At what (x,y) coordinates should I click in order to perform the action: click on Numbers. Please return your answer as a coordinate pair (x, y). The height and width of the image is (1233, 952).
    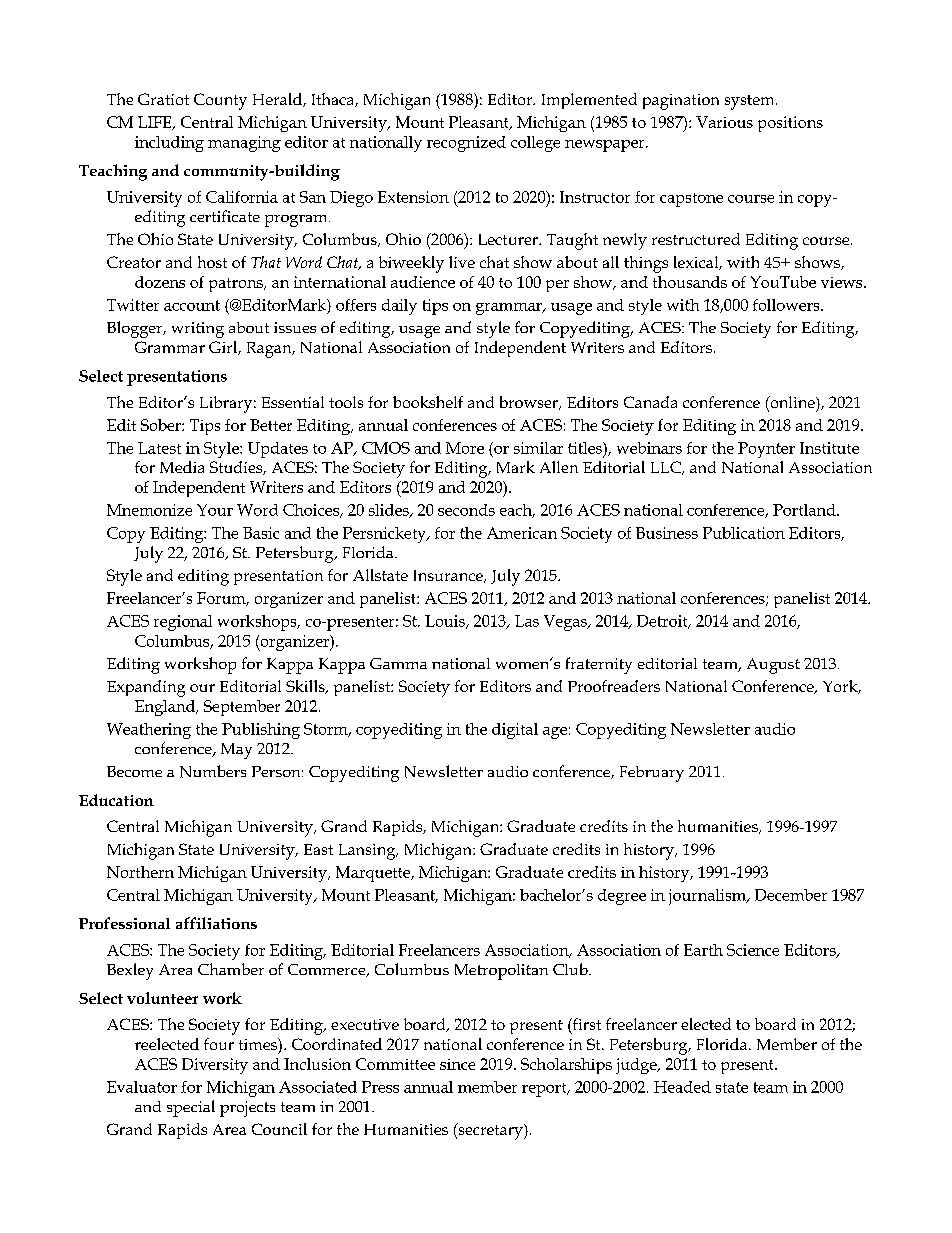
    Looking at the image, I should click on (213, 771).
